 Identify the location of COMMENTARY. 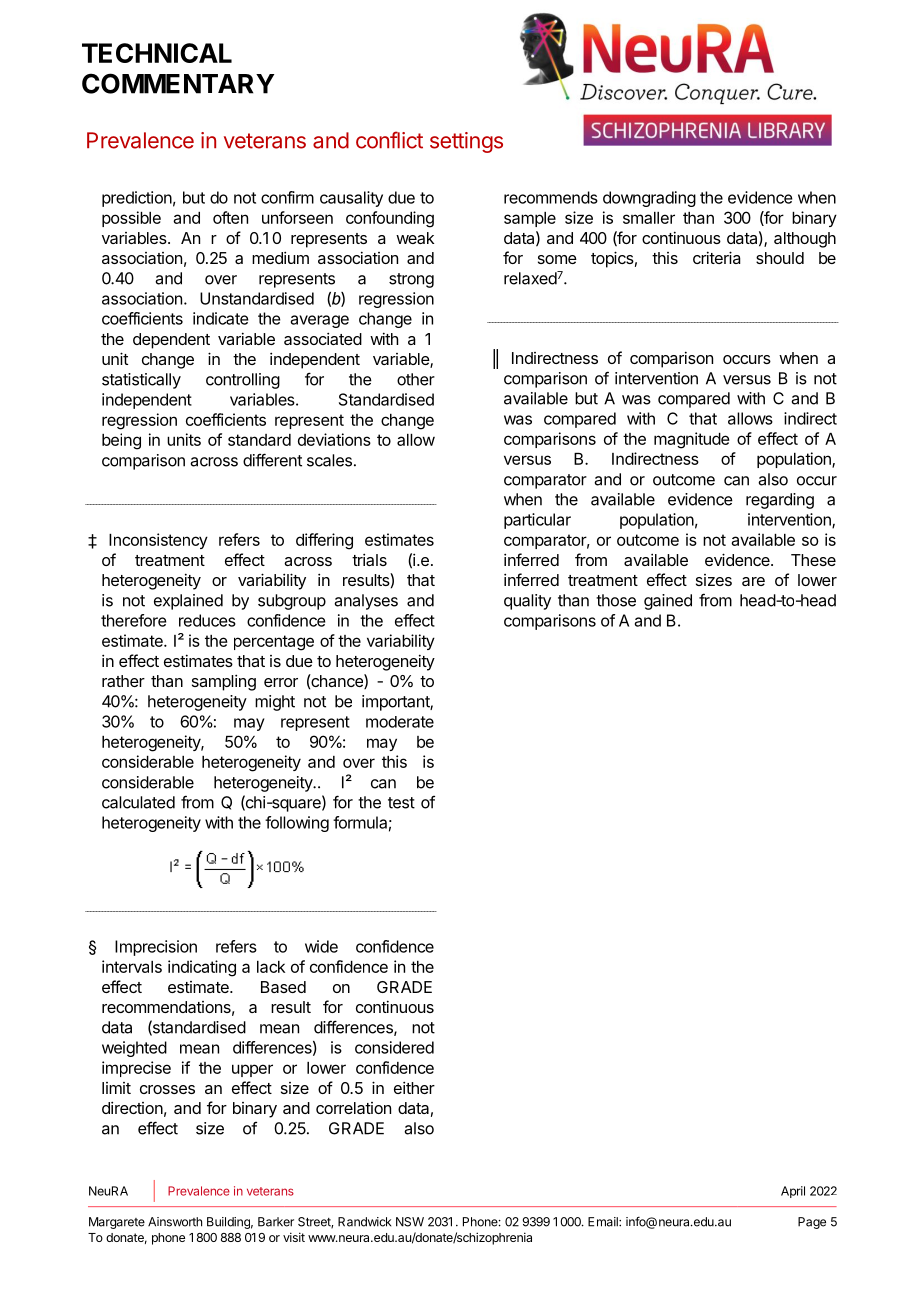
(178, 83).
